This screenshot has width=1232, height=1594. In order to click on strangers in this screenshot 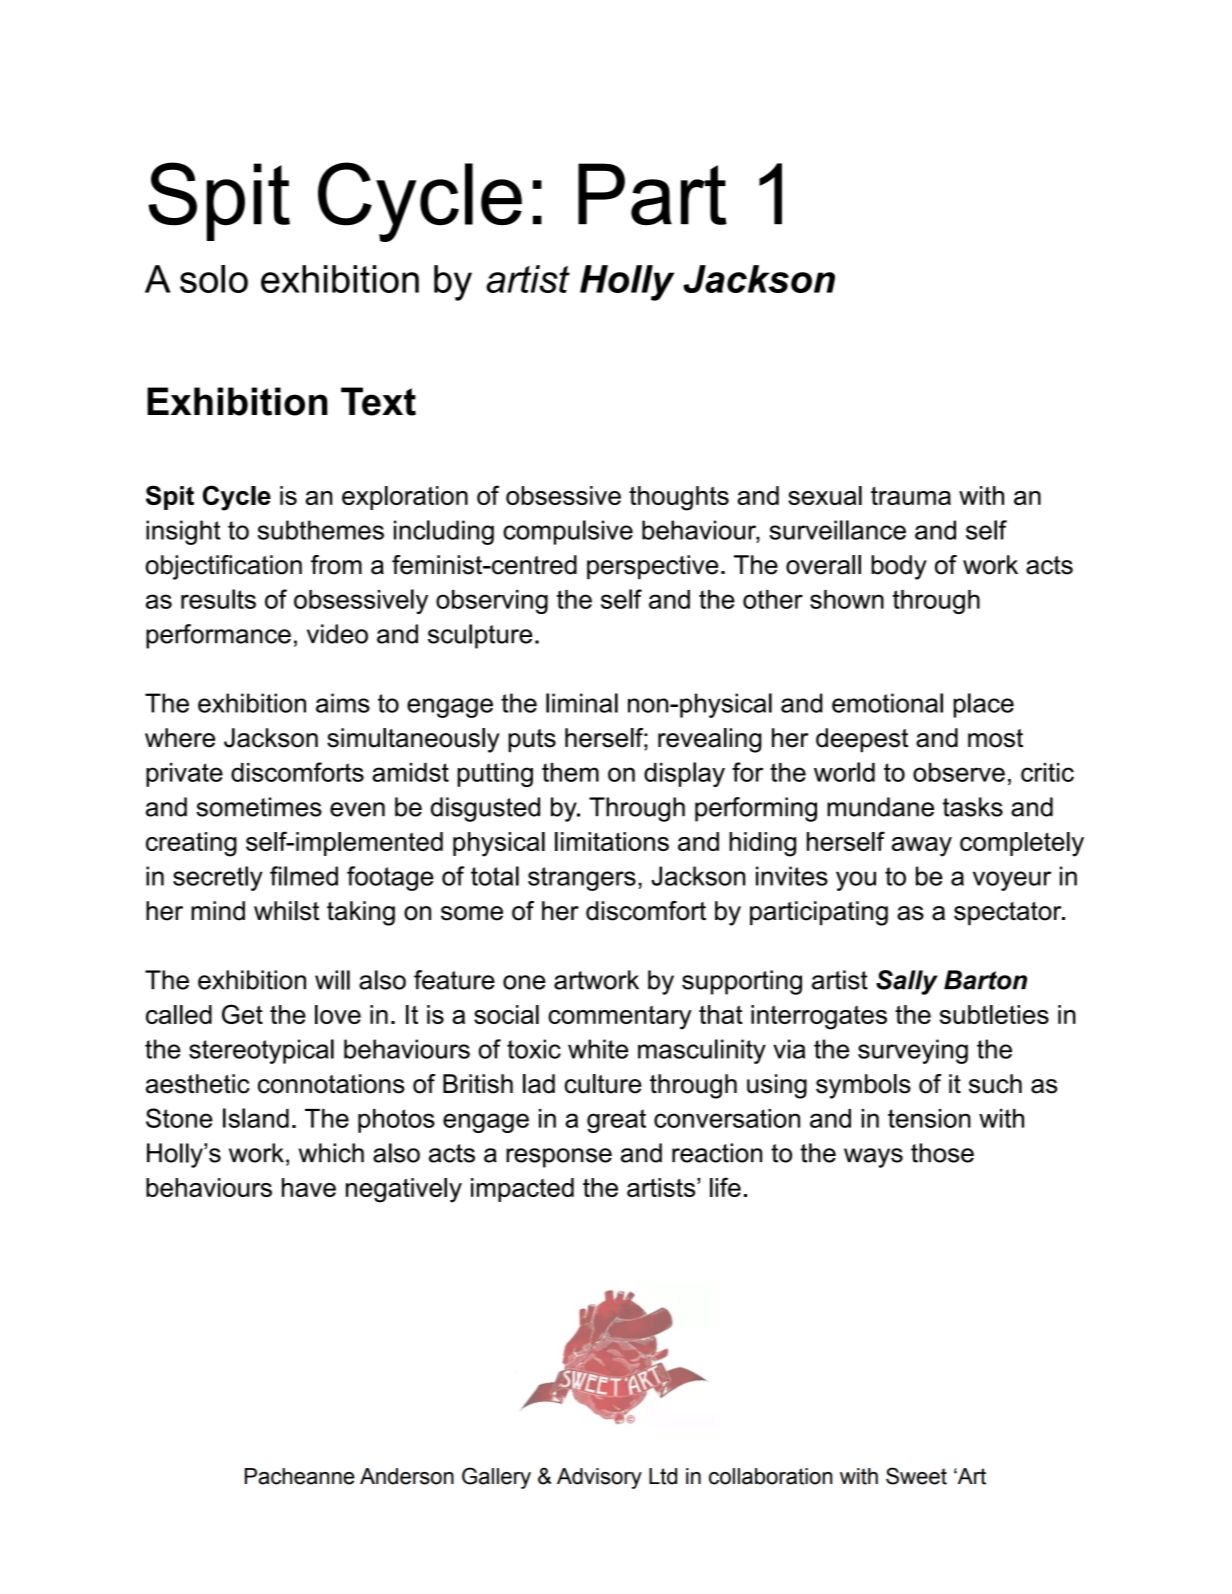, I will do `click(582, 879)`.
